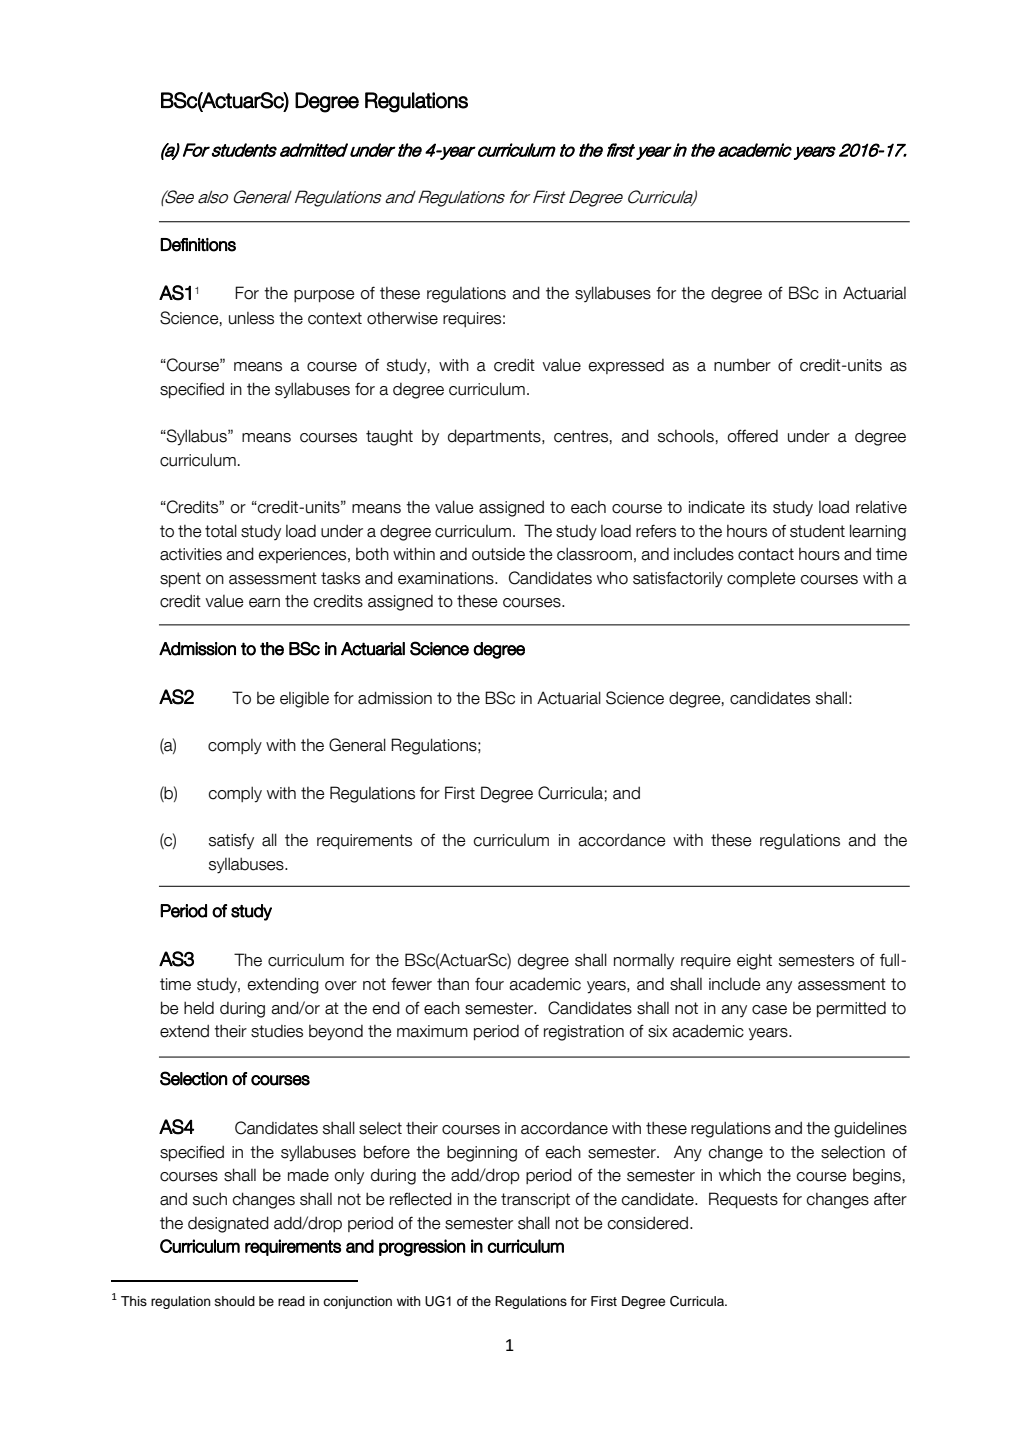  I want to click on spent, so click(180, 579).
